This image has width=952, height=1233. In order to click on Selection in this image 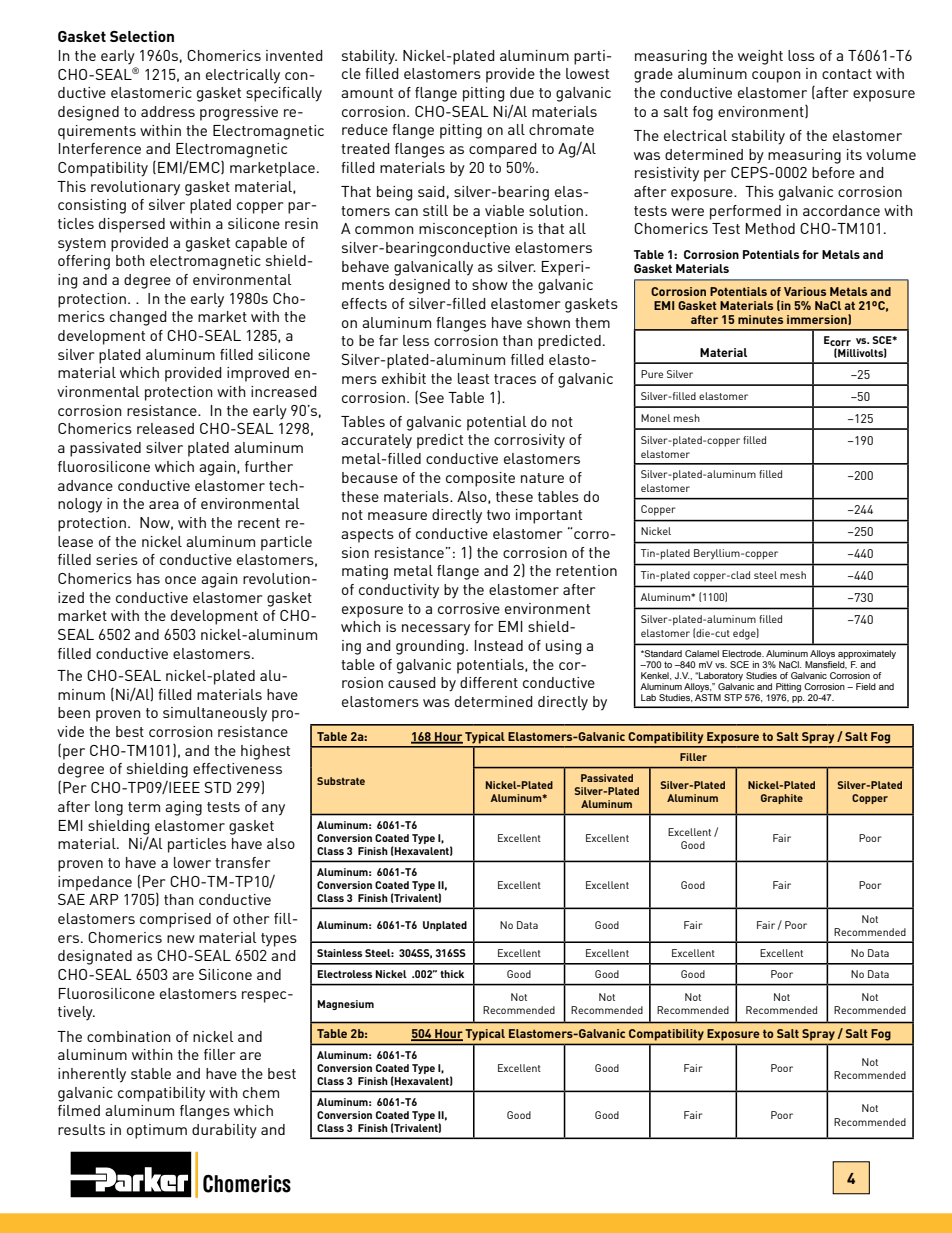, I will do `click(142, 36)`.
